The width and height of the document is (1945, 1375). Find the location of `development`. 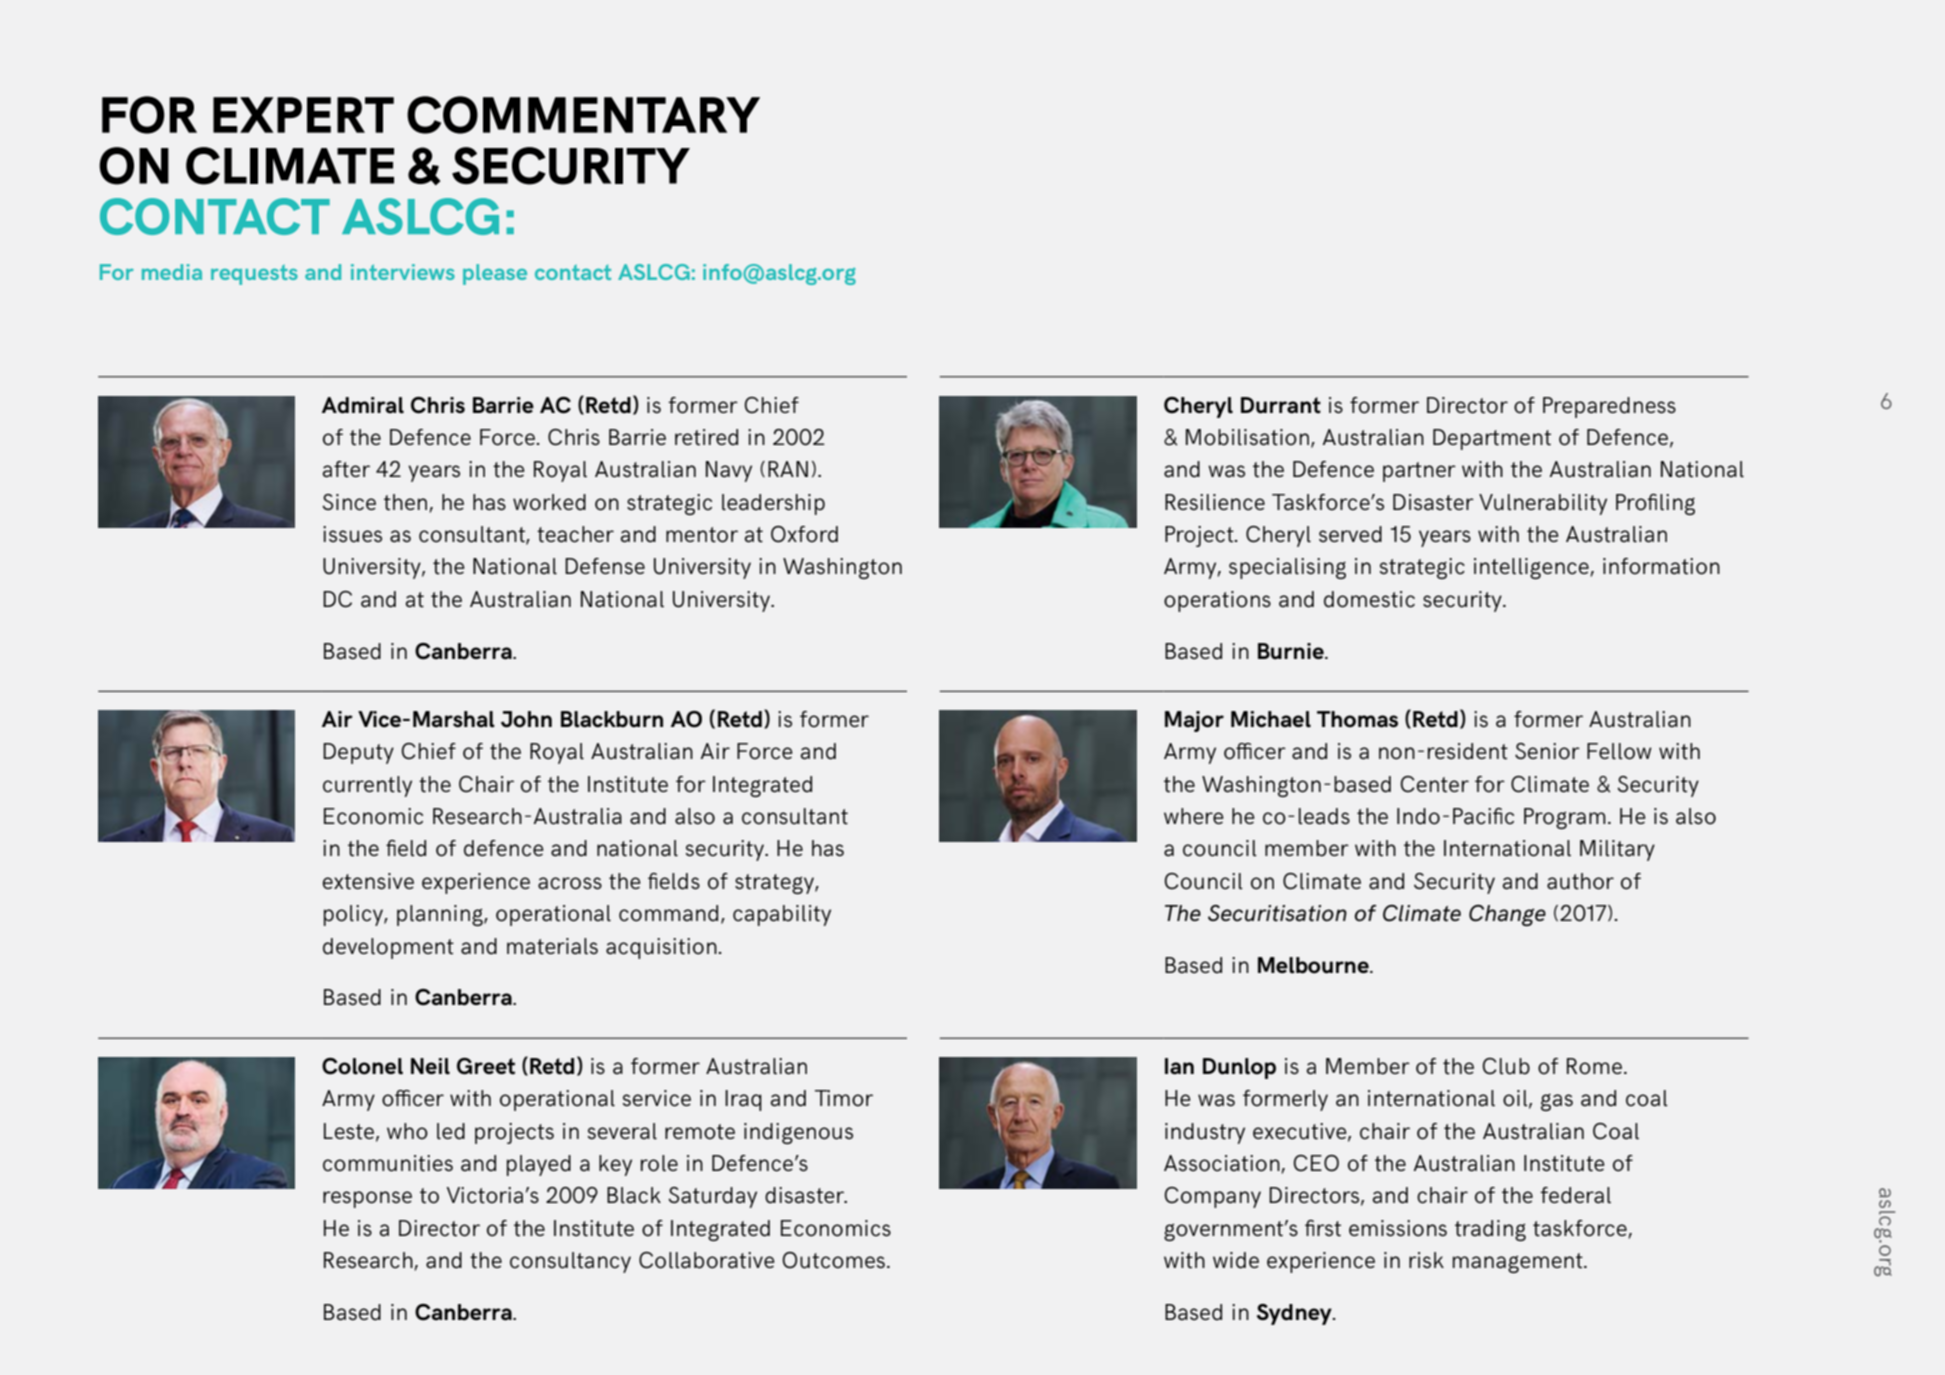

development is located at coordinates (388, 948).
